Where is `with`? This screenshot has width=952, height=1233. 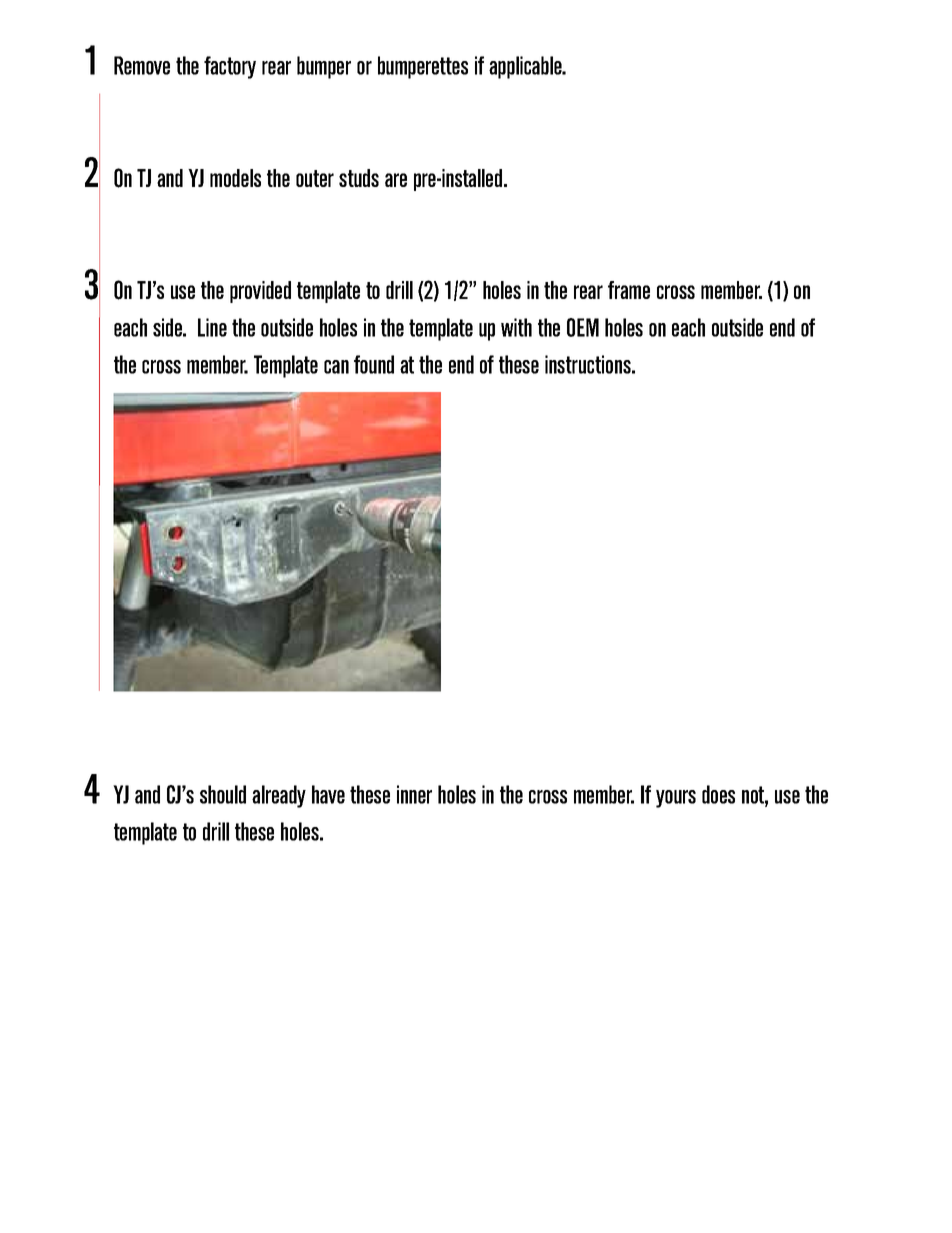
with is located at coordinates (516, 327).
